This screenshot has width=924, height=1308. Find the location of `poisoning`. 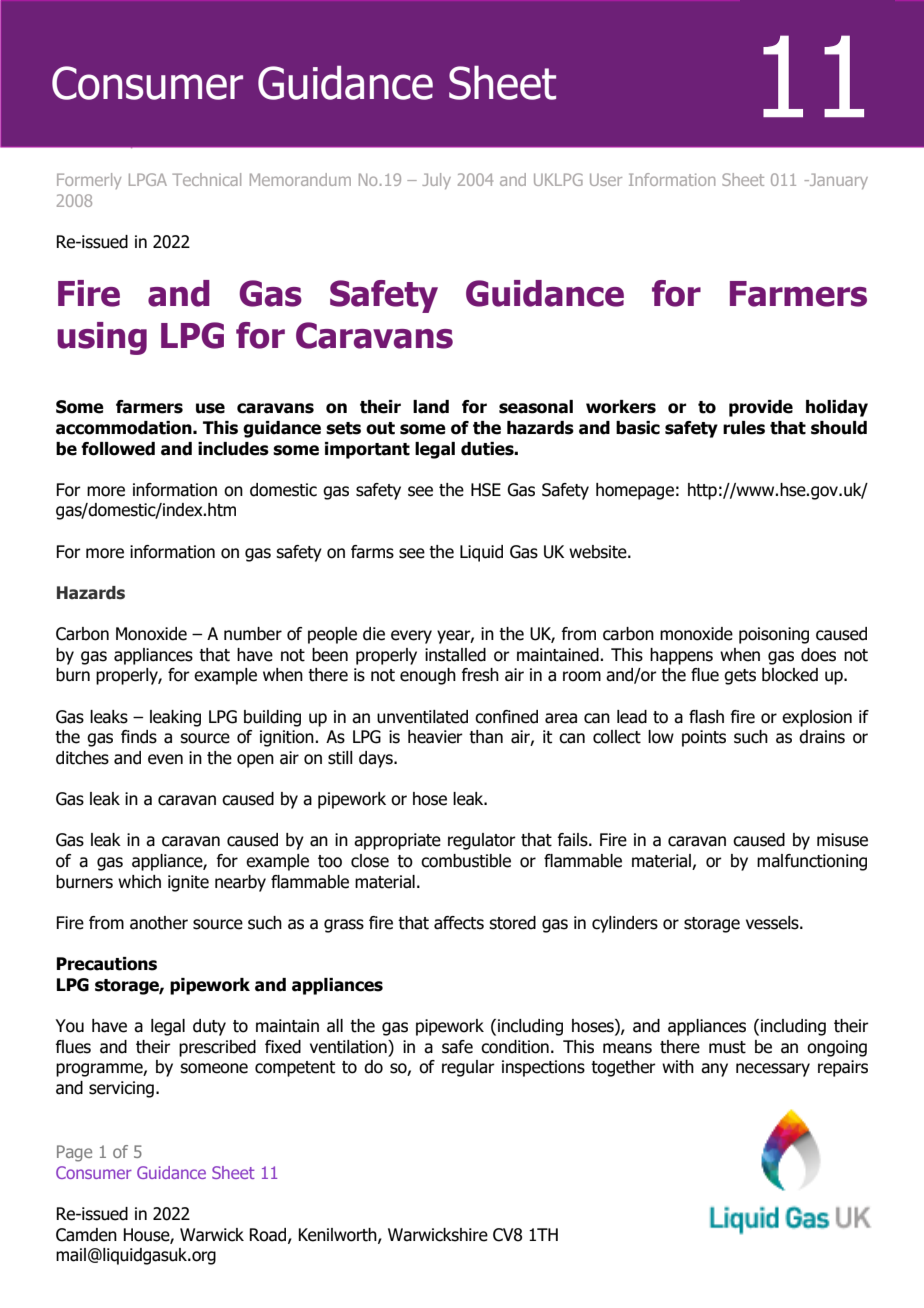

poisoning is located at coordinates (774, 635).
